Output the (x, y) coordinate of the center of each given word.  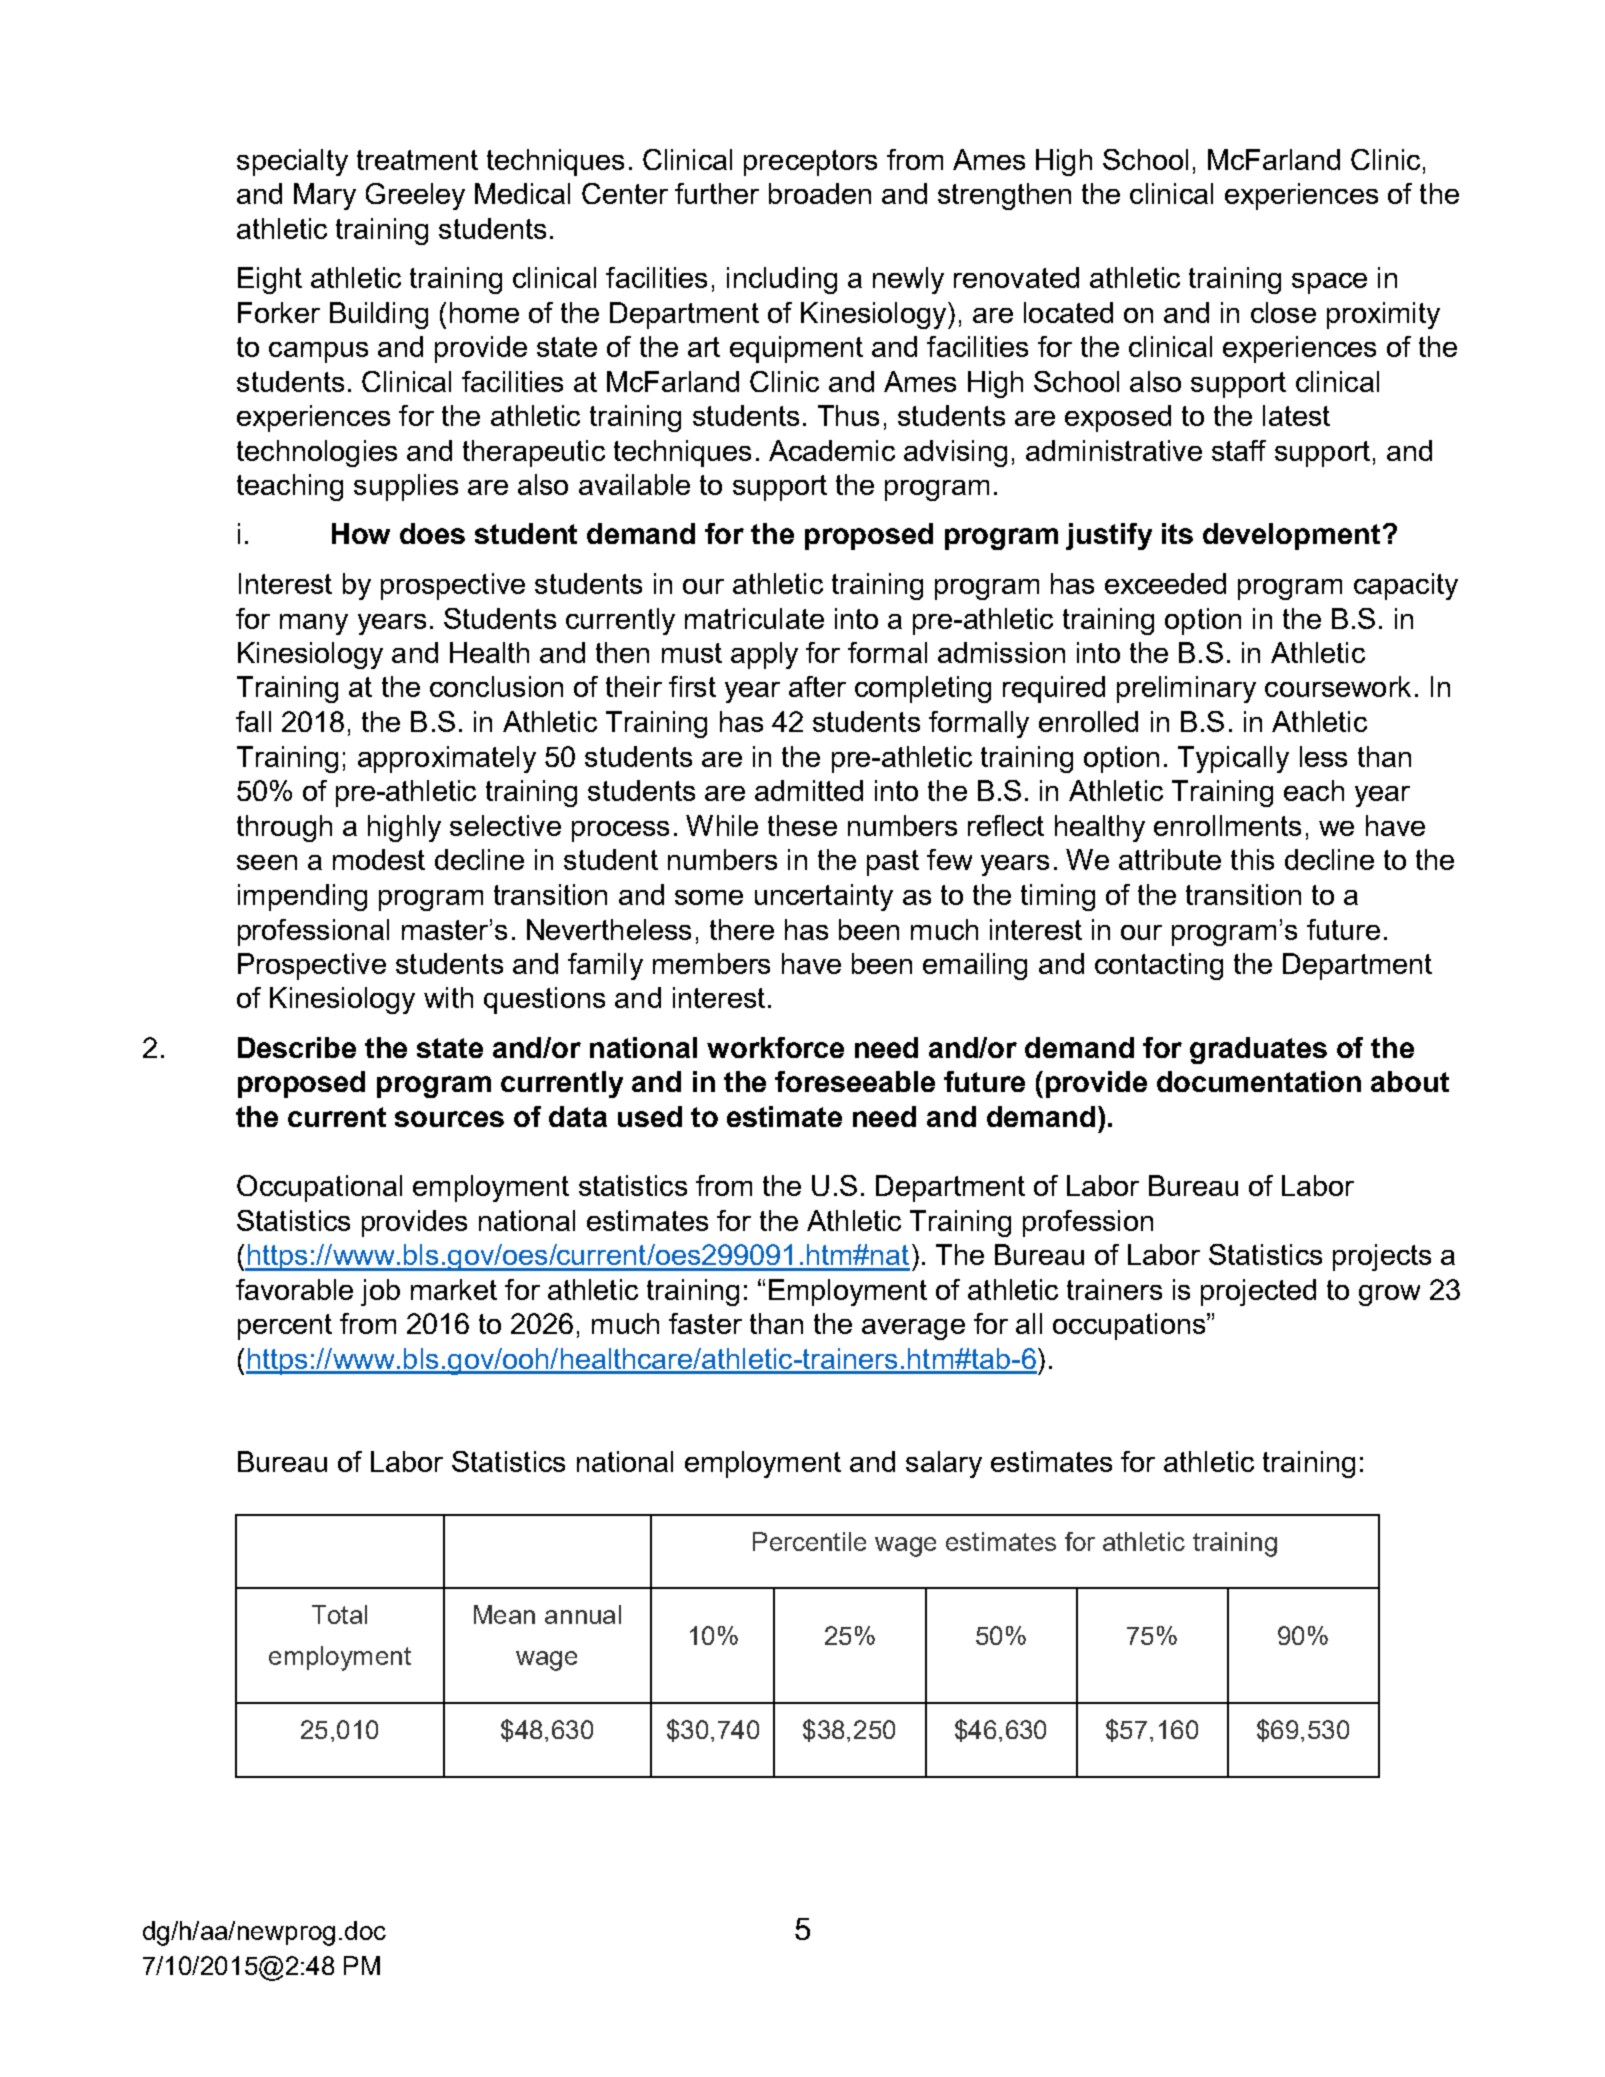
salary (944, 1464)
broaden (820, 193)
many (314, 624)
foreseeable (855, 1081)
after (817, 686)
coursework (1338, 686)
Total (339, 1614)
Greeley (415, 196)
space (1329, 283)
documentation (1259, 1081)
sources (449, 1119)
